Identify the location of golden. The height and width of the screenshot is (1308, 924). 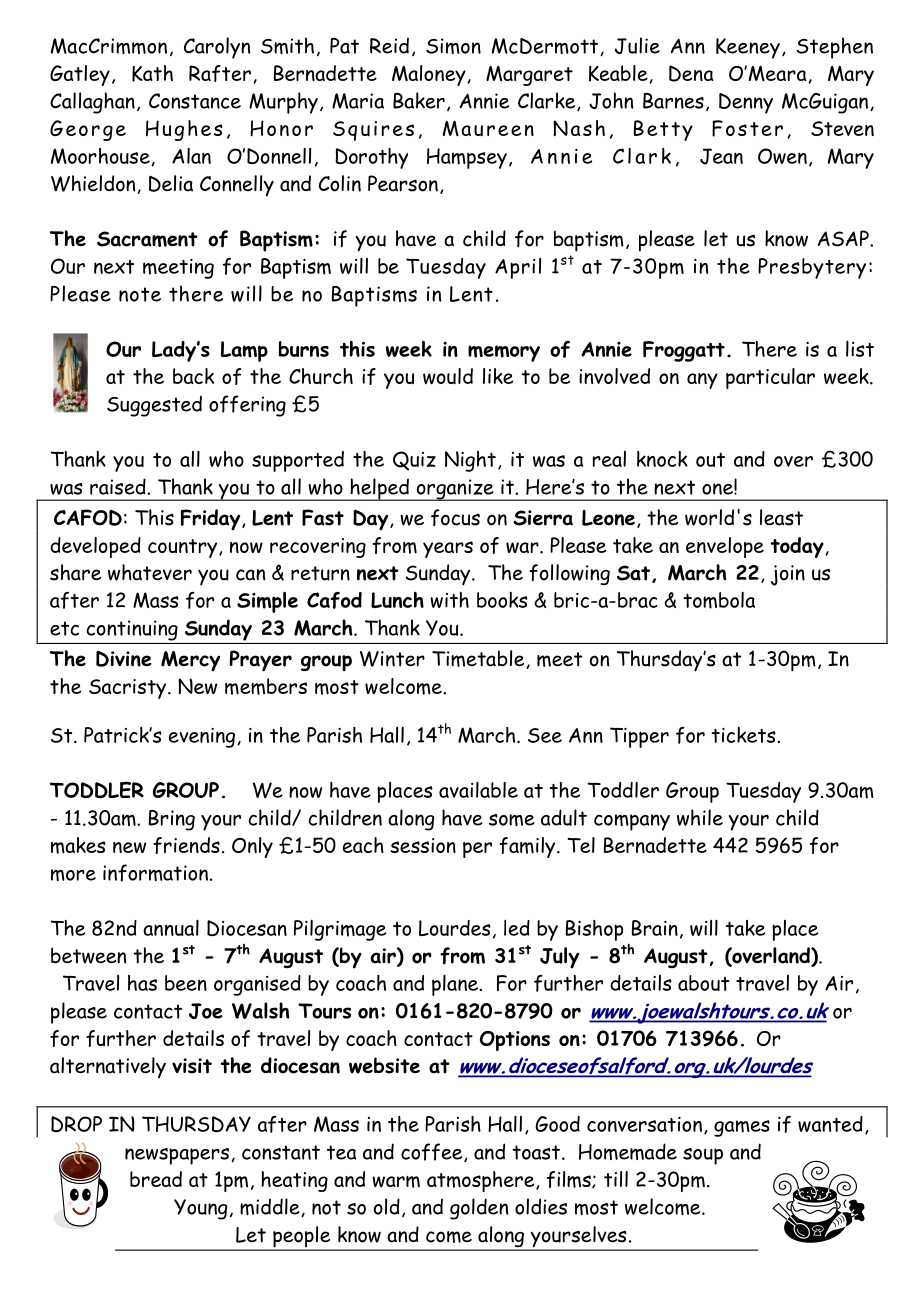
(479, 1209).
